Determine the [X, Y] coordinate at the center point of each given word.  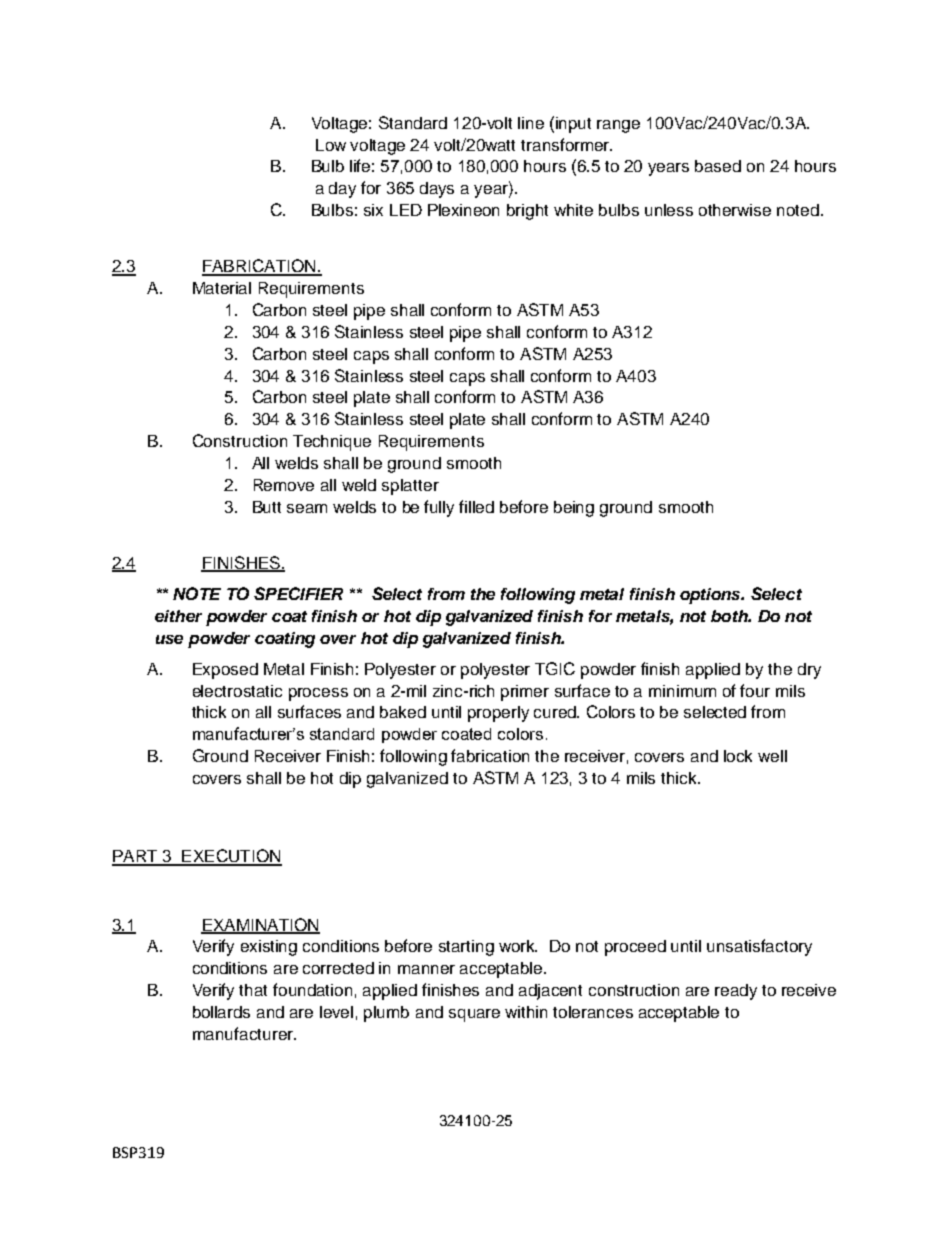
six [373, 210]
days [437, 190]
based [718, 166]
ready [736, 992]
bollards [221, 1012]
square [474, 1015]
